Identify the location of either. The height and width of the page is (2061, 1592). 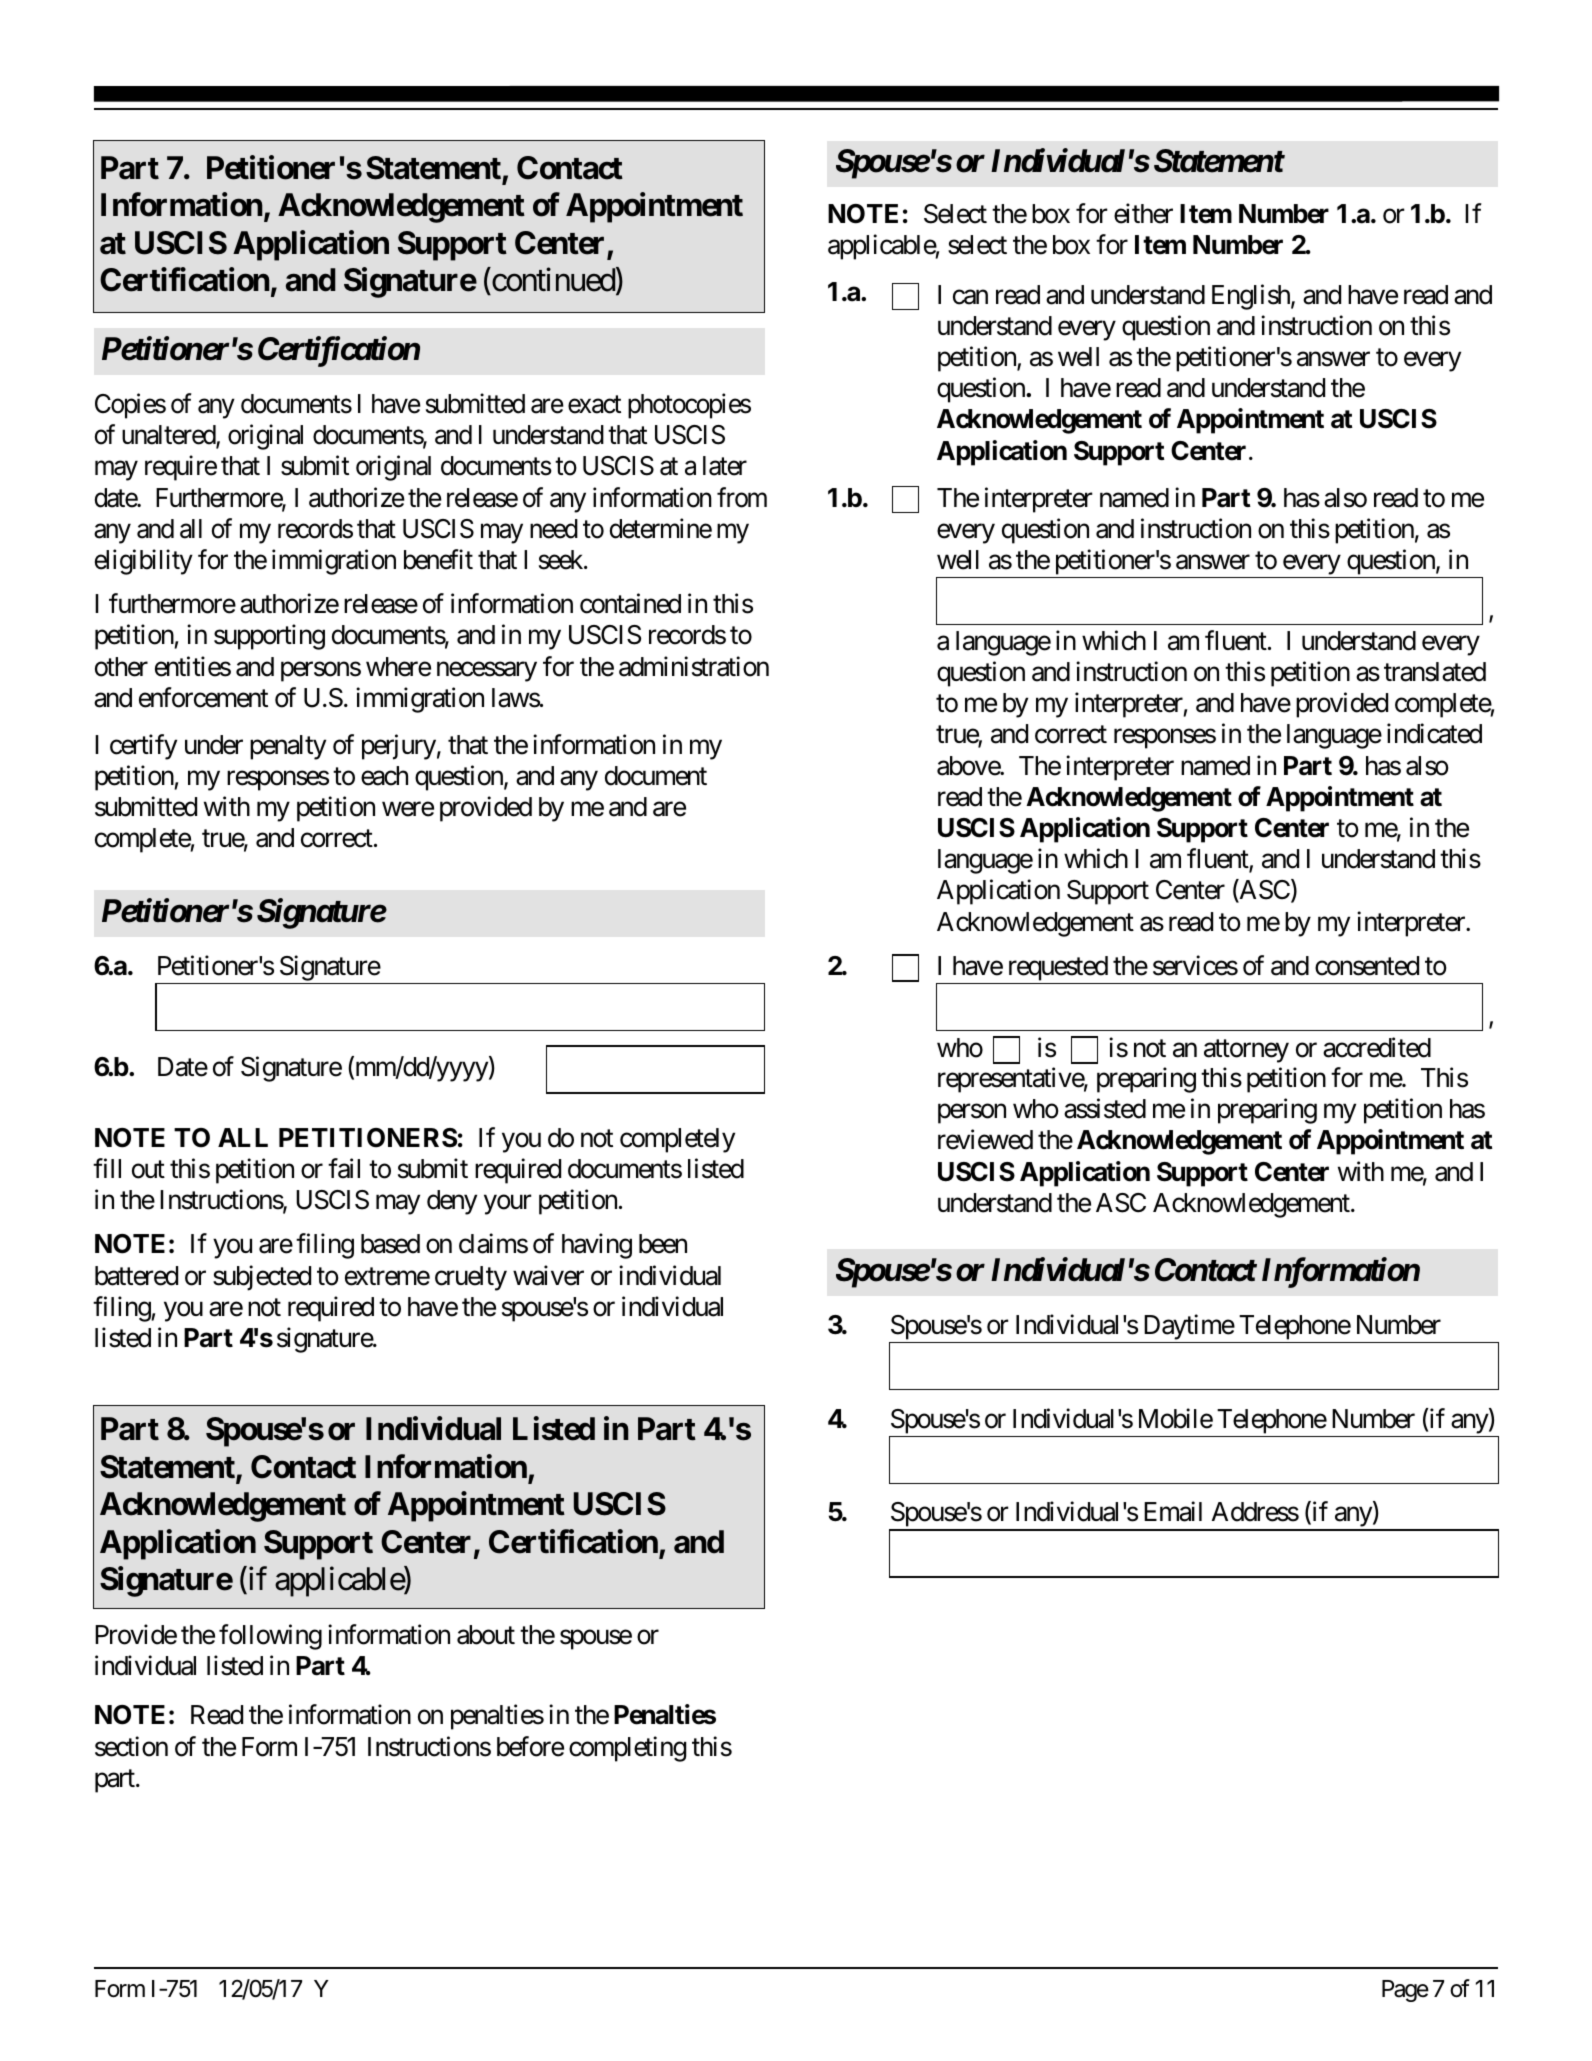
(1143, 213).
